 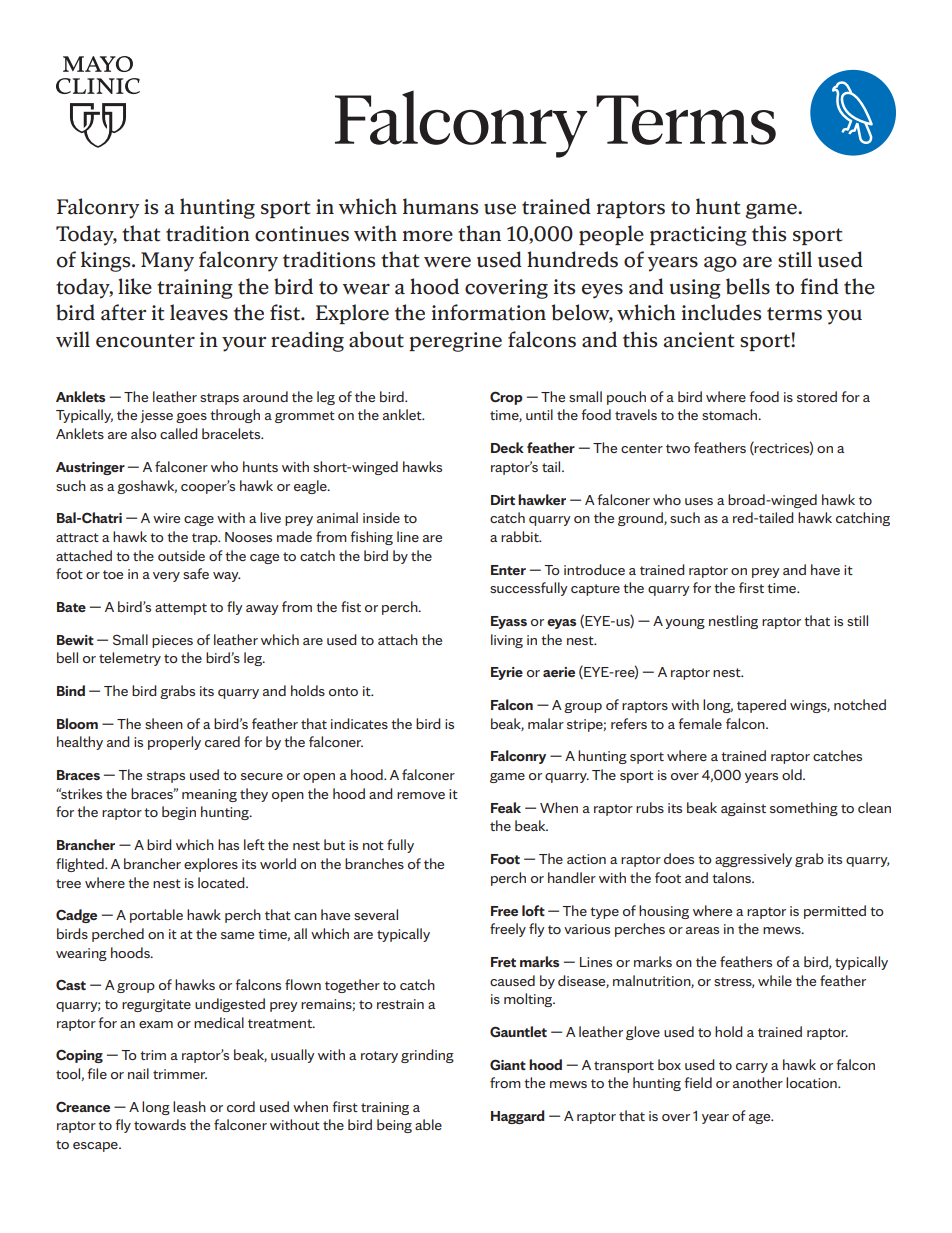 What do you see at coordinates (167, 262) in the document?
I see `Many` at bounding box center [167, 262].
